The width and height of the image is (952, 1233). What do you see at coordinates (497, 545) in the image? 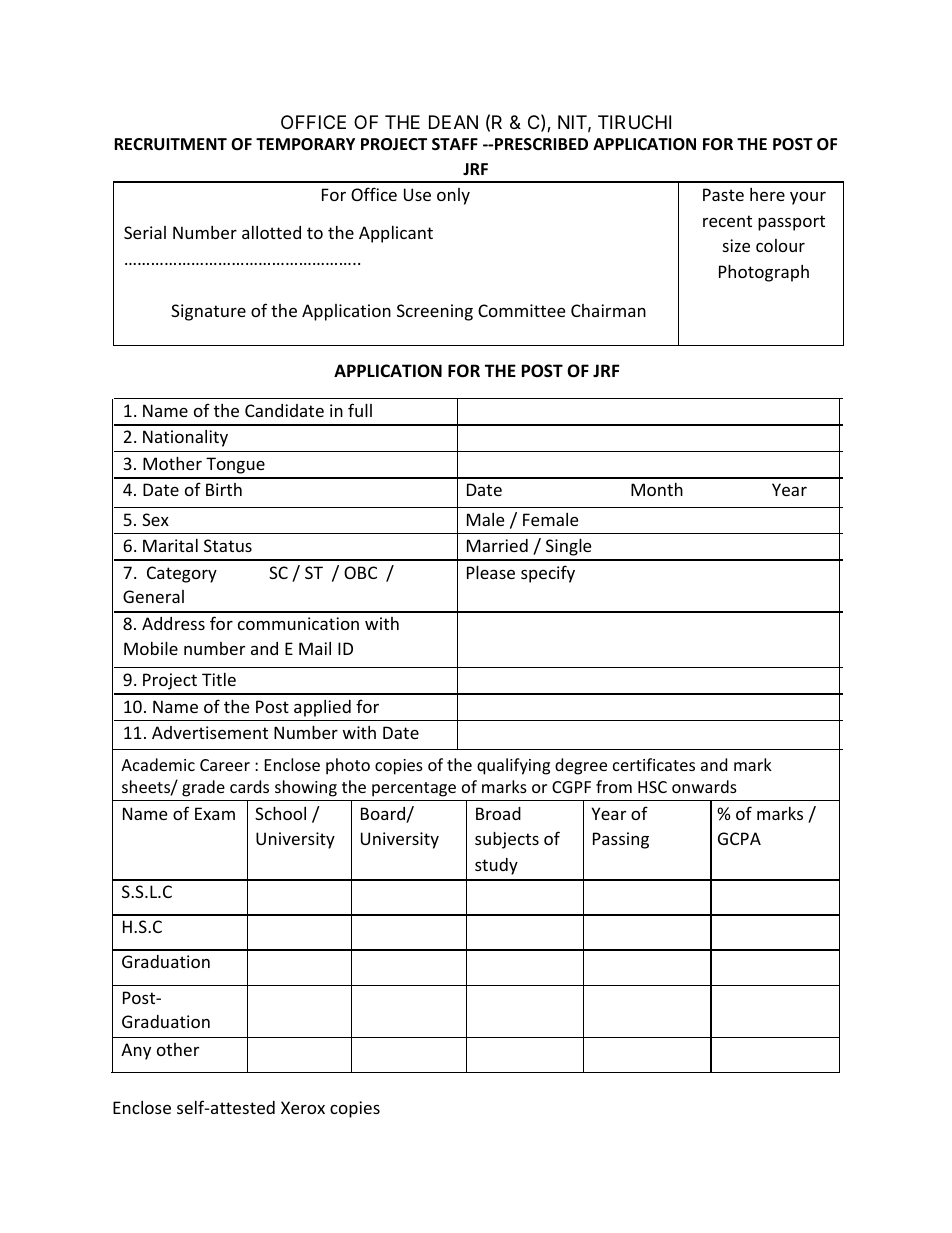
I see `Married` at bounding box center [497, 545].
